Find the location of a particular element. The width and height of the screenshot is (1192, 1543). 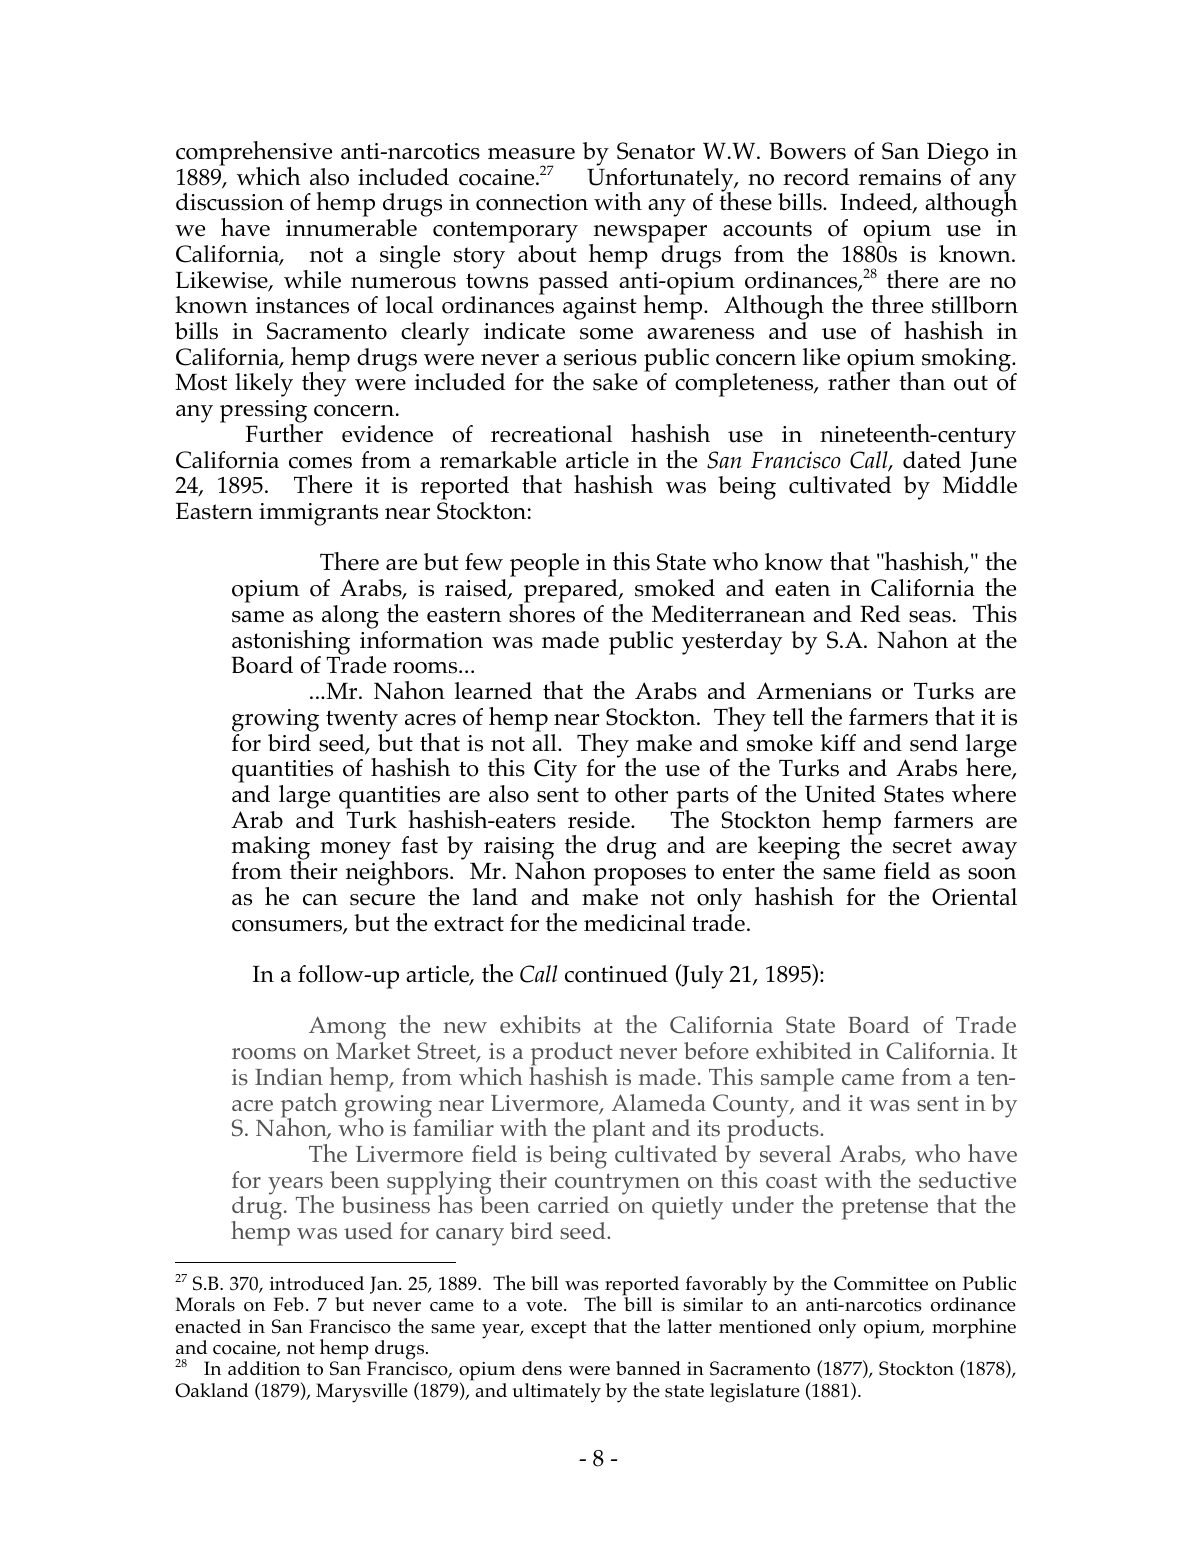

connection is located at coordinates (532, 202).
